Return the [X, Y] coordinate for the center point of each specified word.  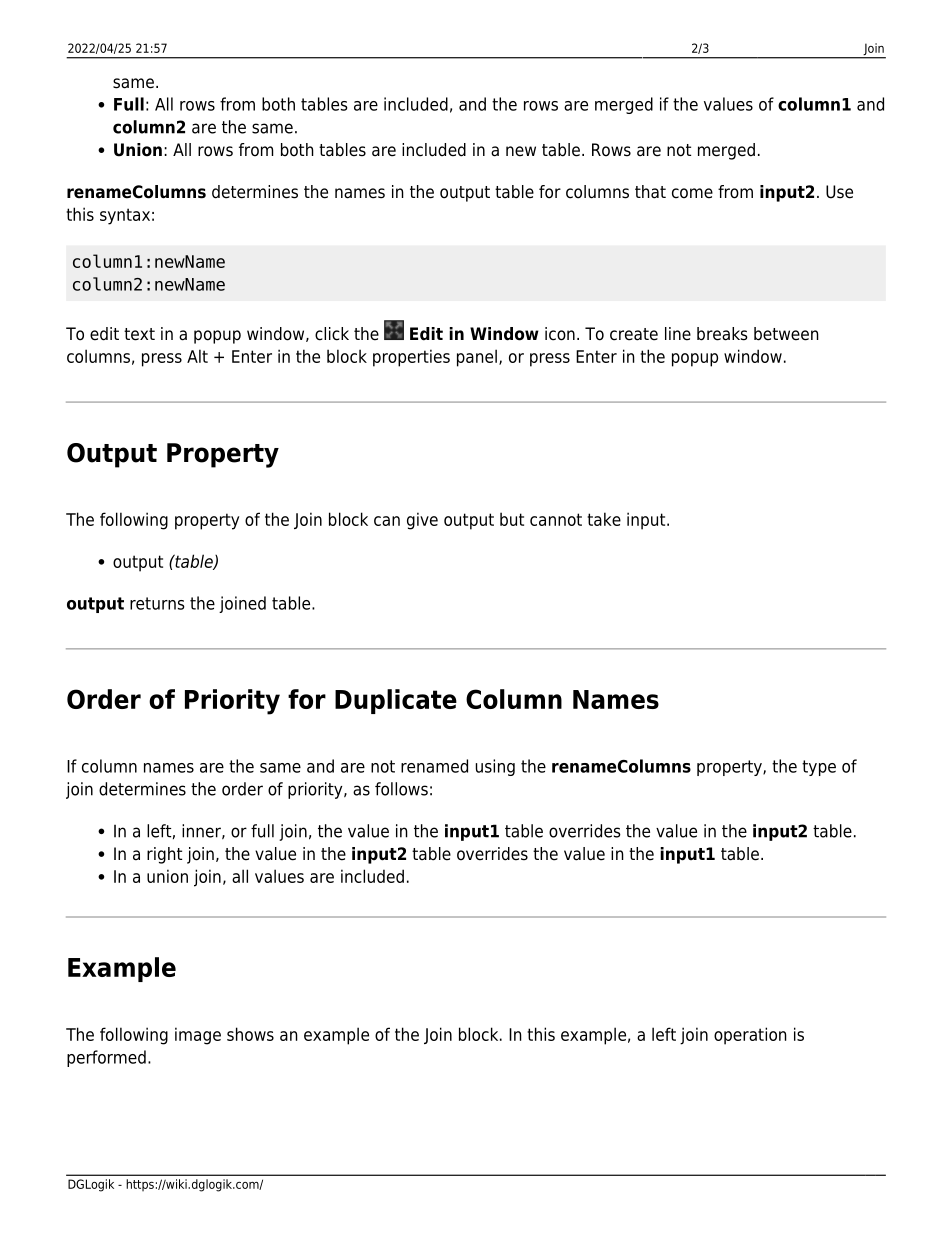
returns [157, 603]
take [604, 519]
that [650, 192]
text [139, 334]
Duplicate [396, 701]
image [198, 1036]
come [692, 193]
